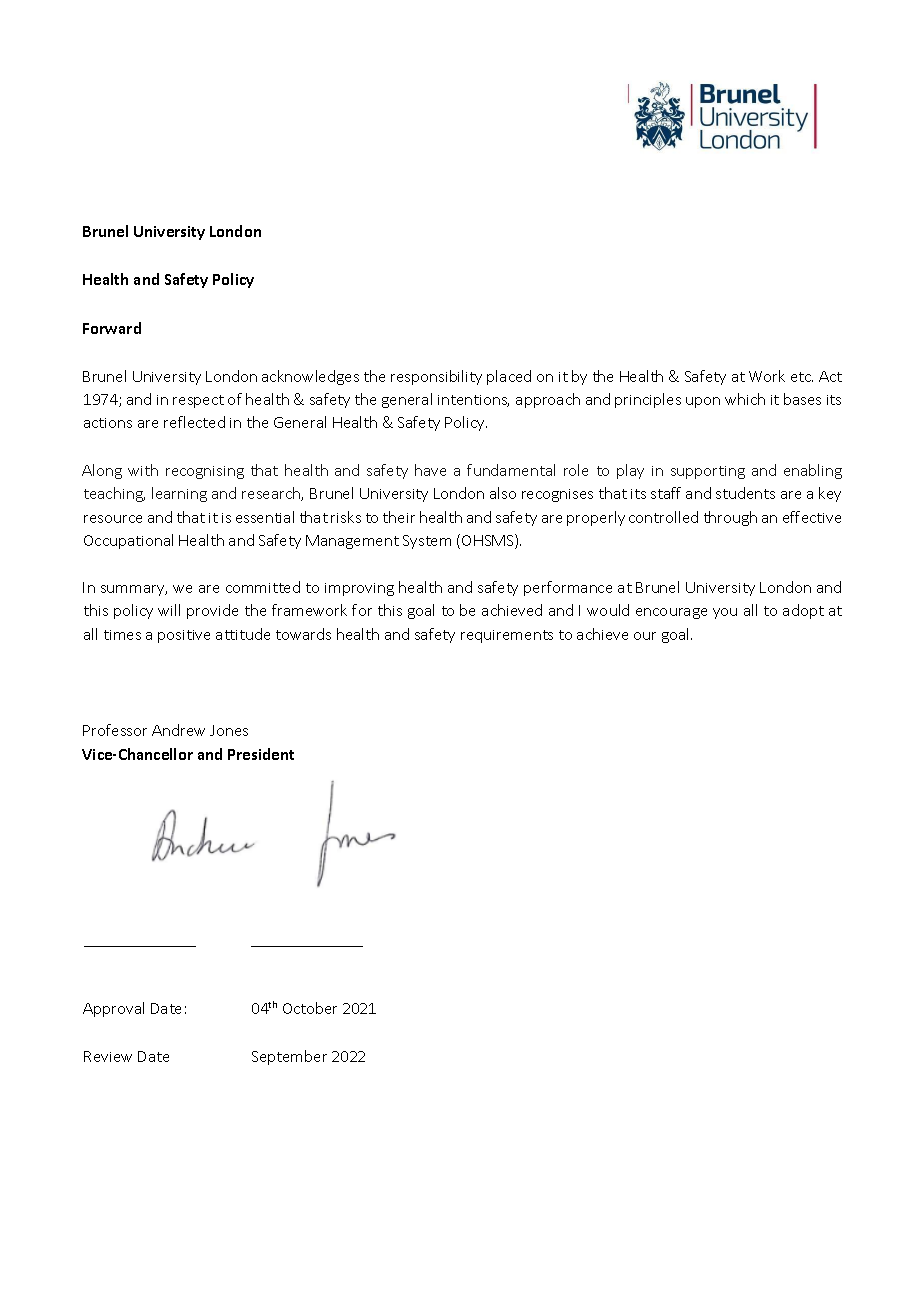  What do you see at coordinates (178, 730) in the page?
I see `Andrew` at bounding box center [178, 730].
